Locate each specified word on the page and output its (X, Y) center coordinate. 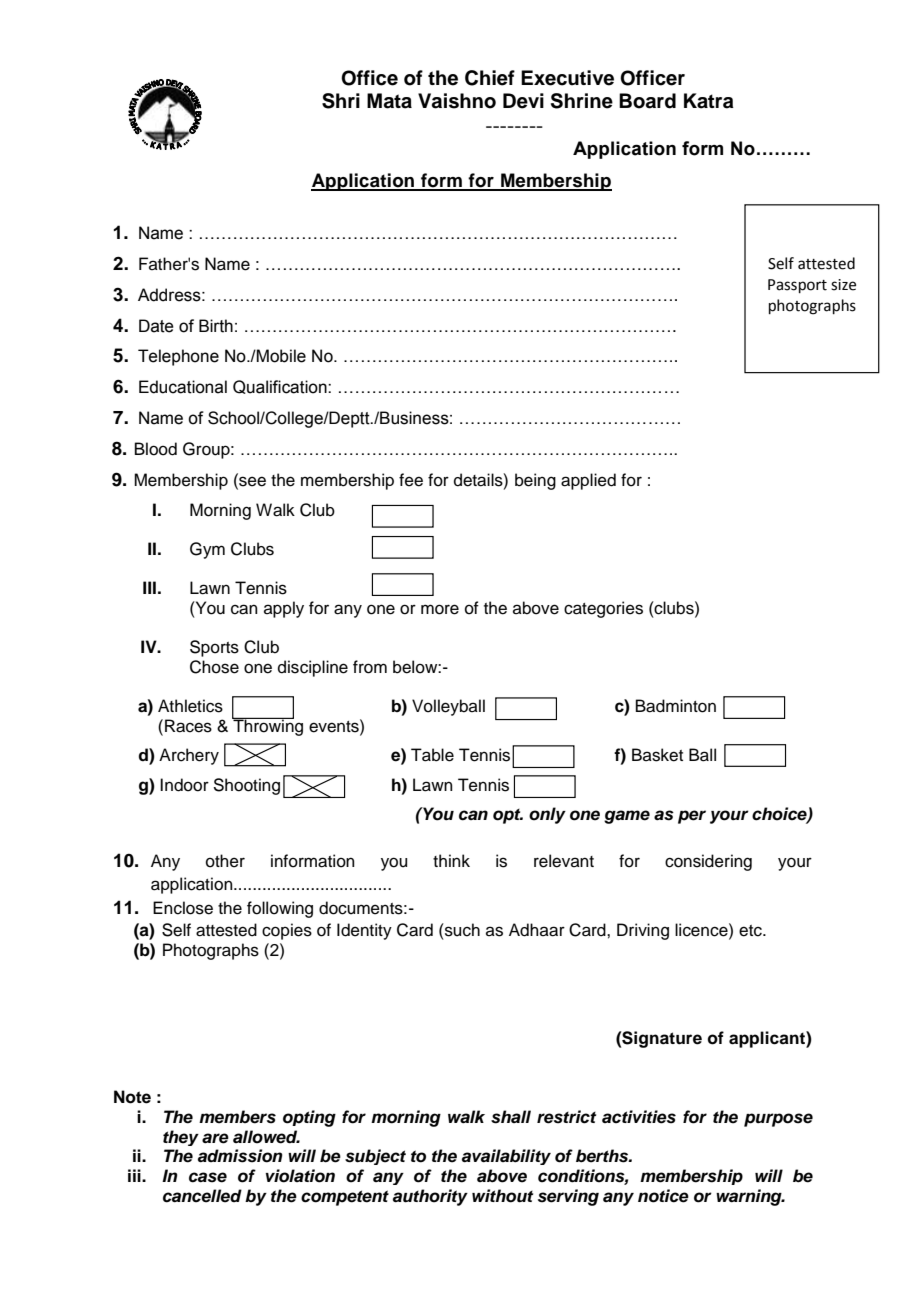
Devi (523, 101)
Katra (709, 101)
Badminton (676, 706)
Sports (214, 648)
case (208, 1177)
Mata (389, 101)
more (440, 609)
